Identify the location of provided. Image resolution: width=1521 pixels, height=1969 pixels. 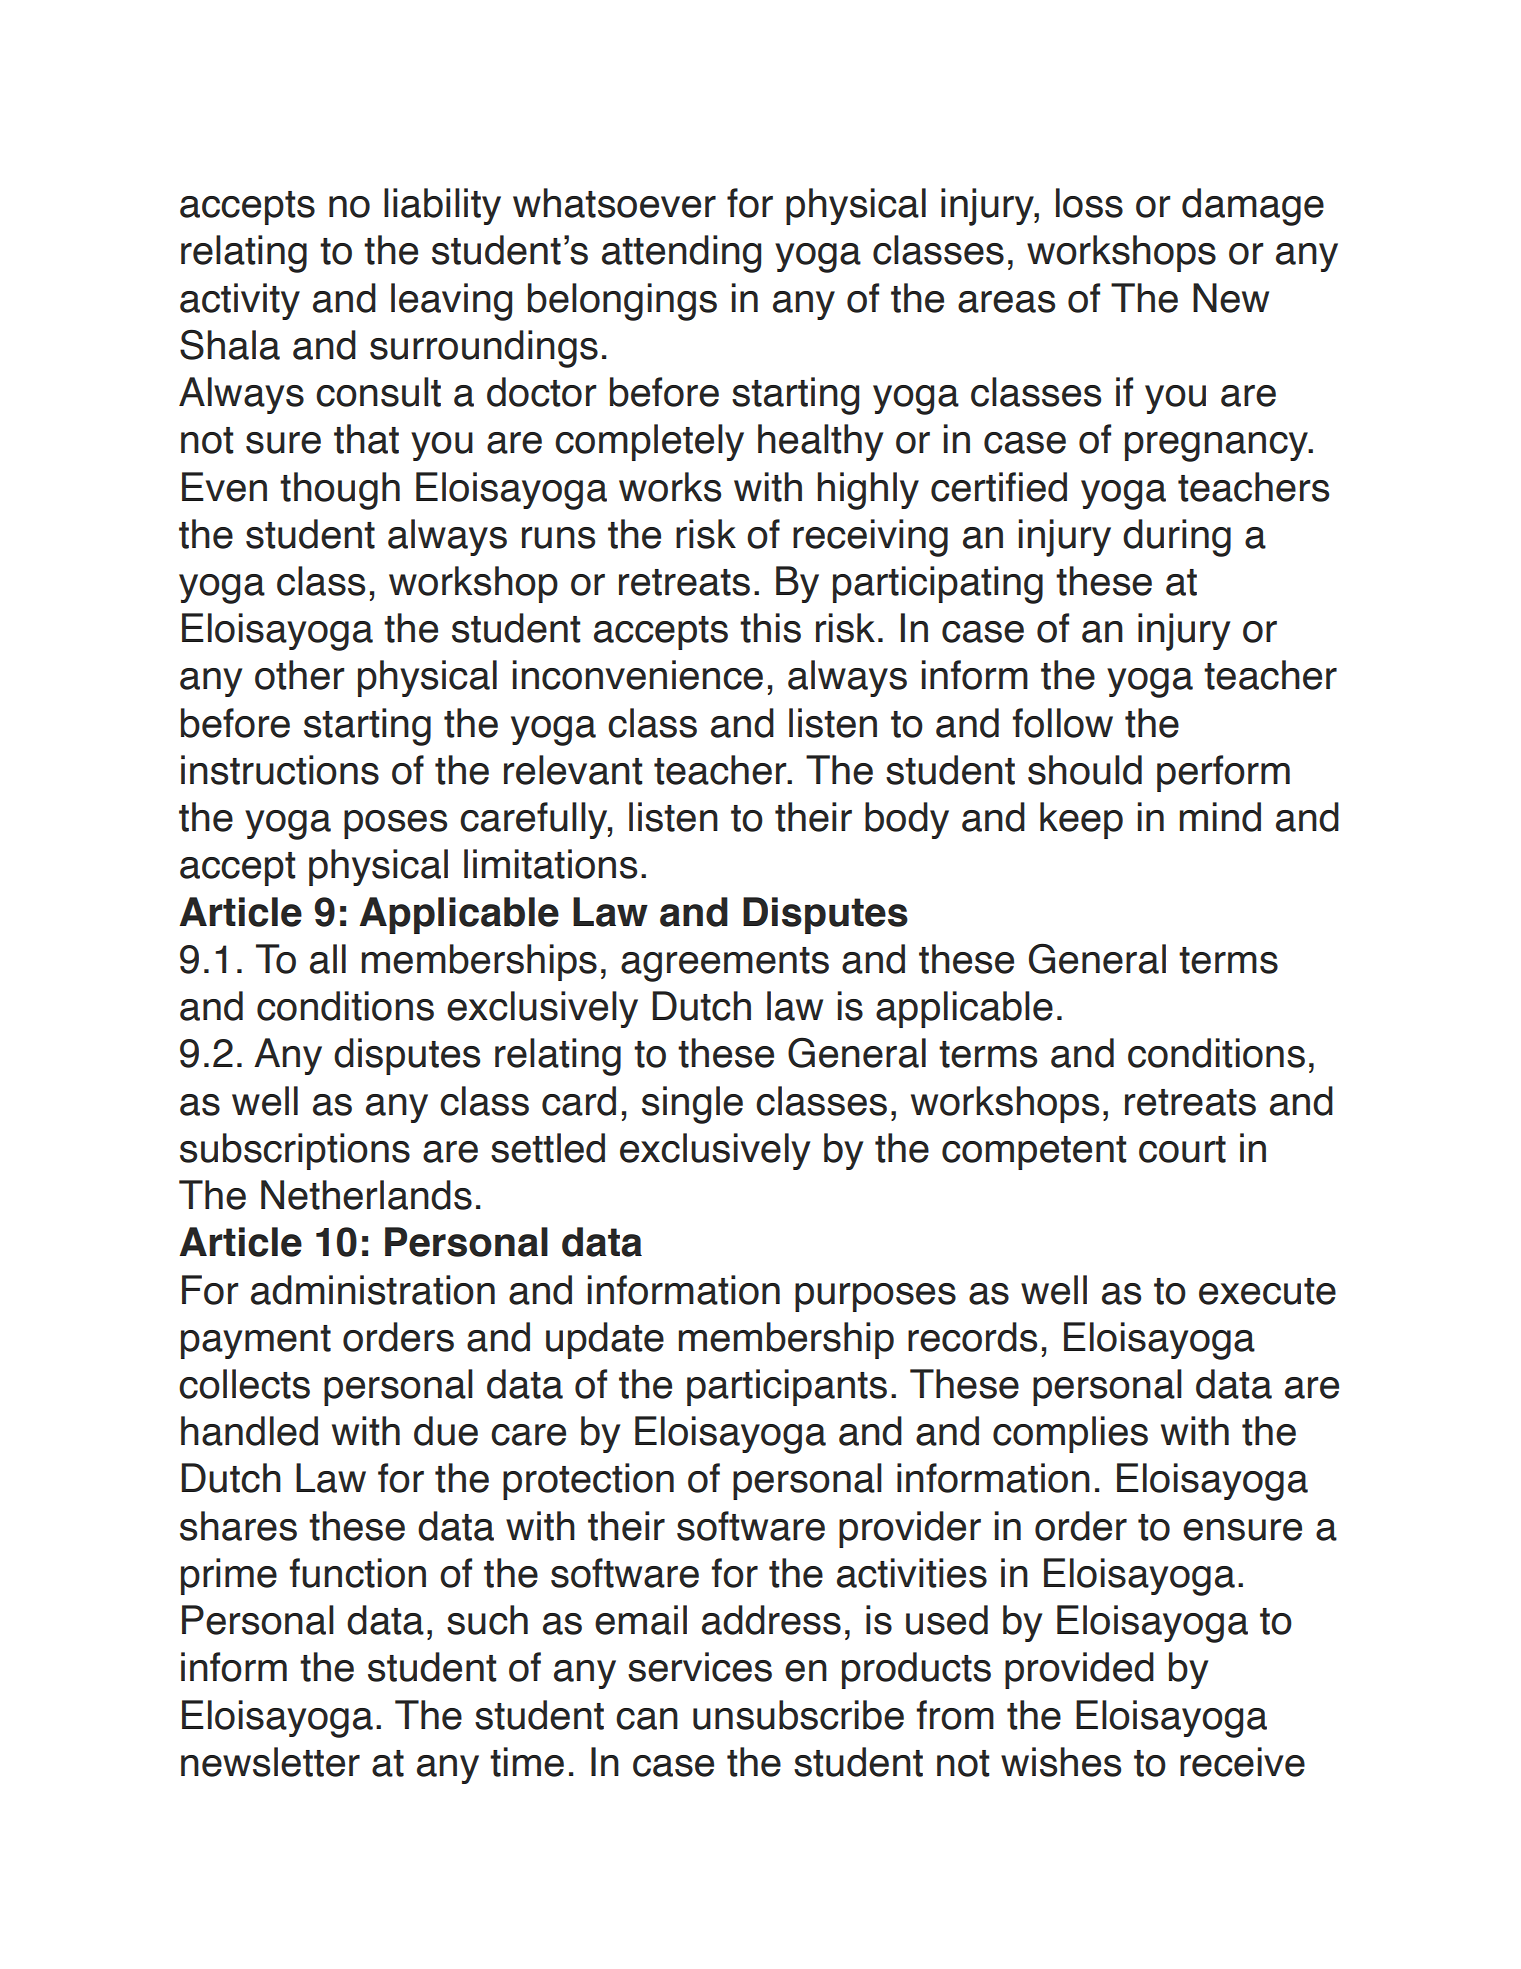
(1079, 1670).
